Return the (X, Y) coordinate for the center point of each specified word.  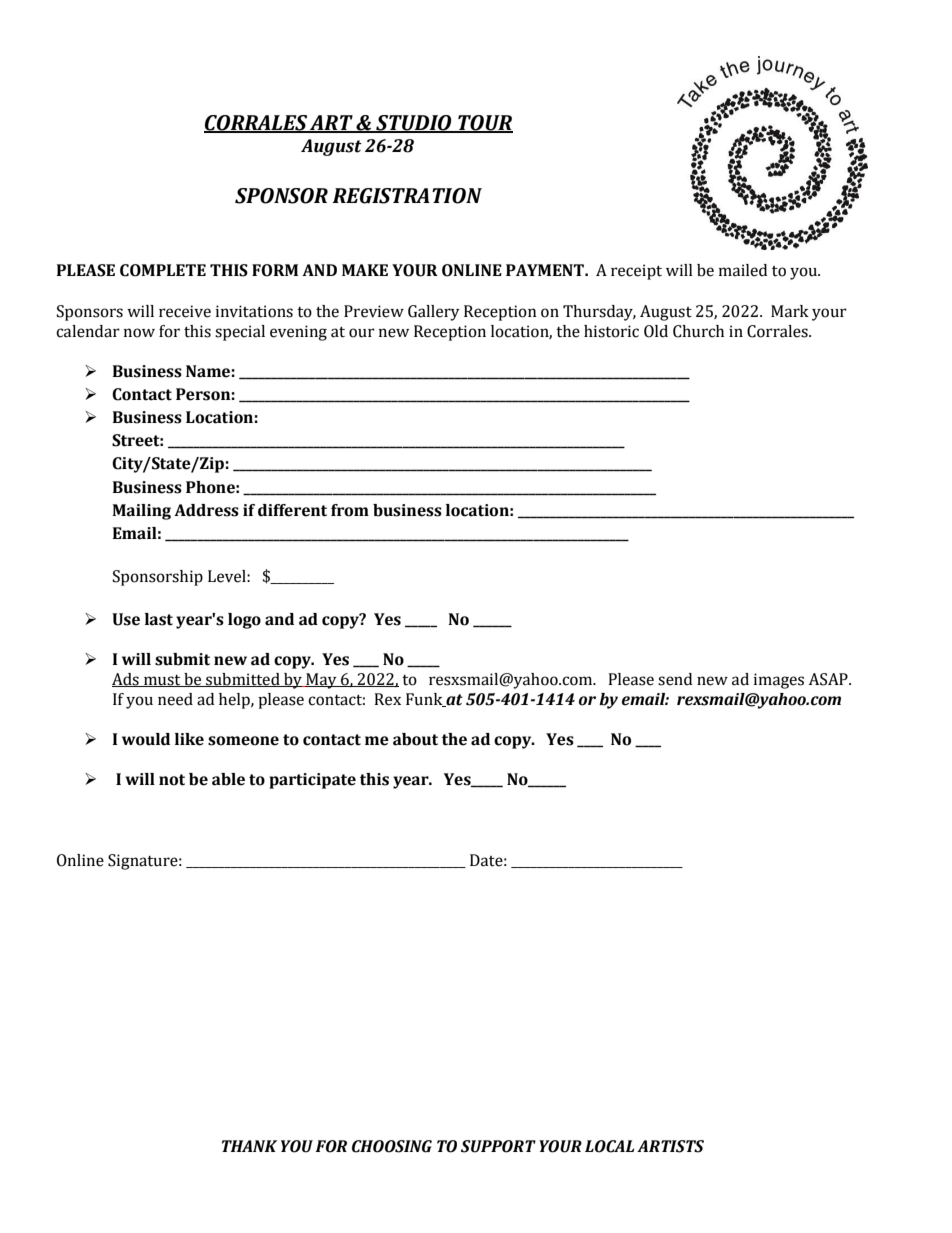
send (675, 679)
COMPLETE (163, 270)
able (228, 779)
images (779, 681)
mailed (743, 270)
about (415, 739)
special (240, 333)
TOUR (484, 123)
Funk (425, 700)
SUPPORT (498, 1146)
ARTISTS (670, 1146)
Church (698, 331)
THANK (249, 1146)
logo (244, 621)
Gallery (434, 313)
